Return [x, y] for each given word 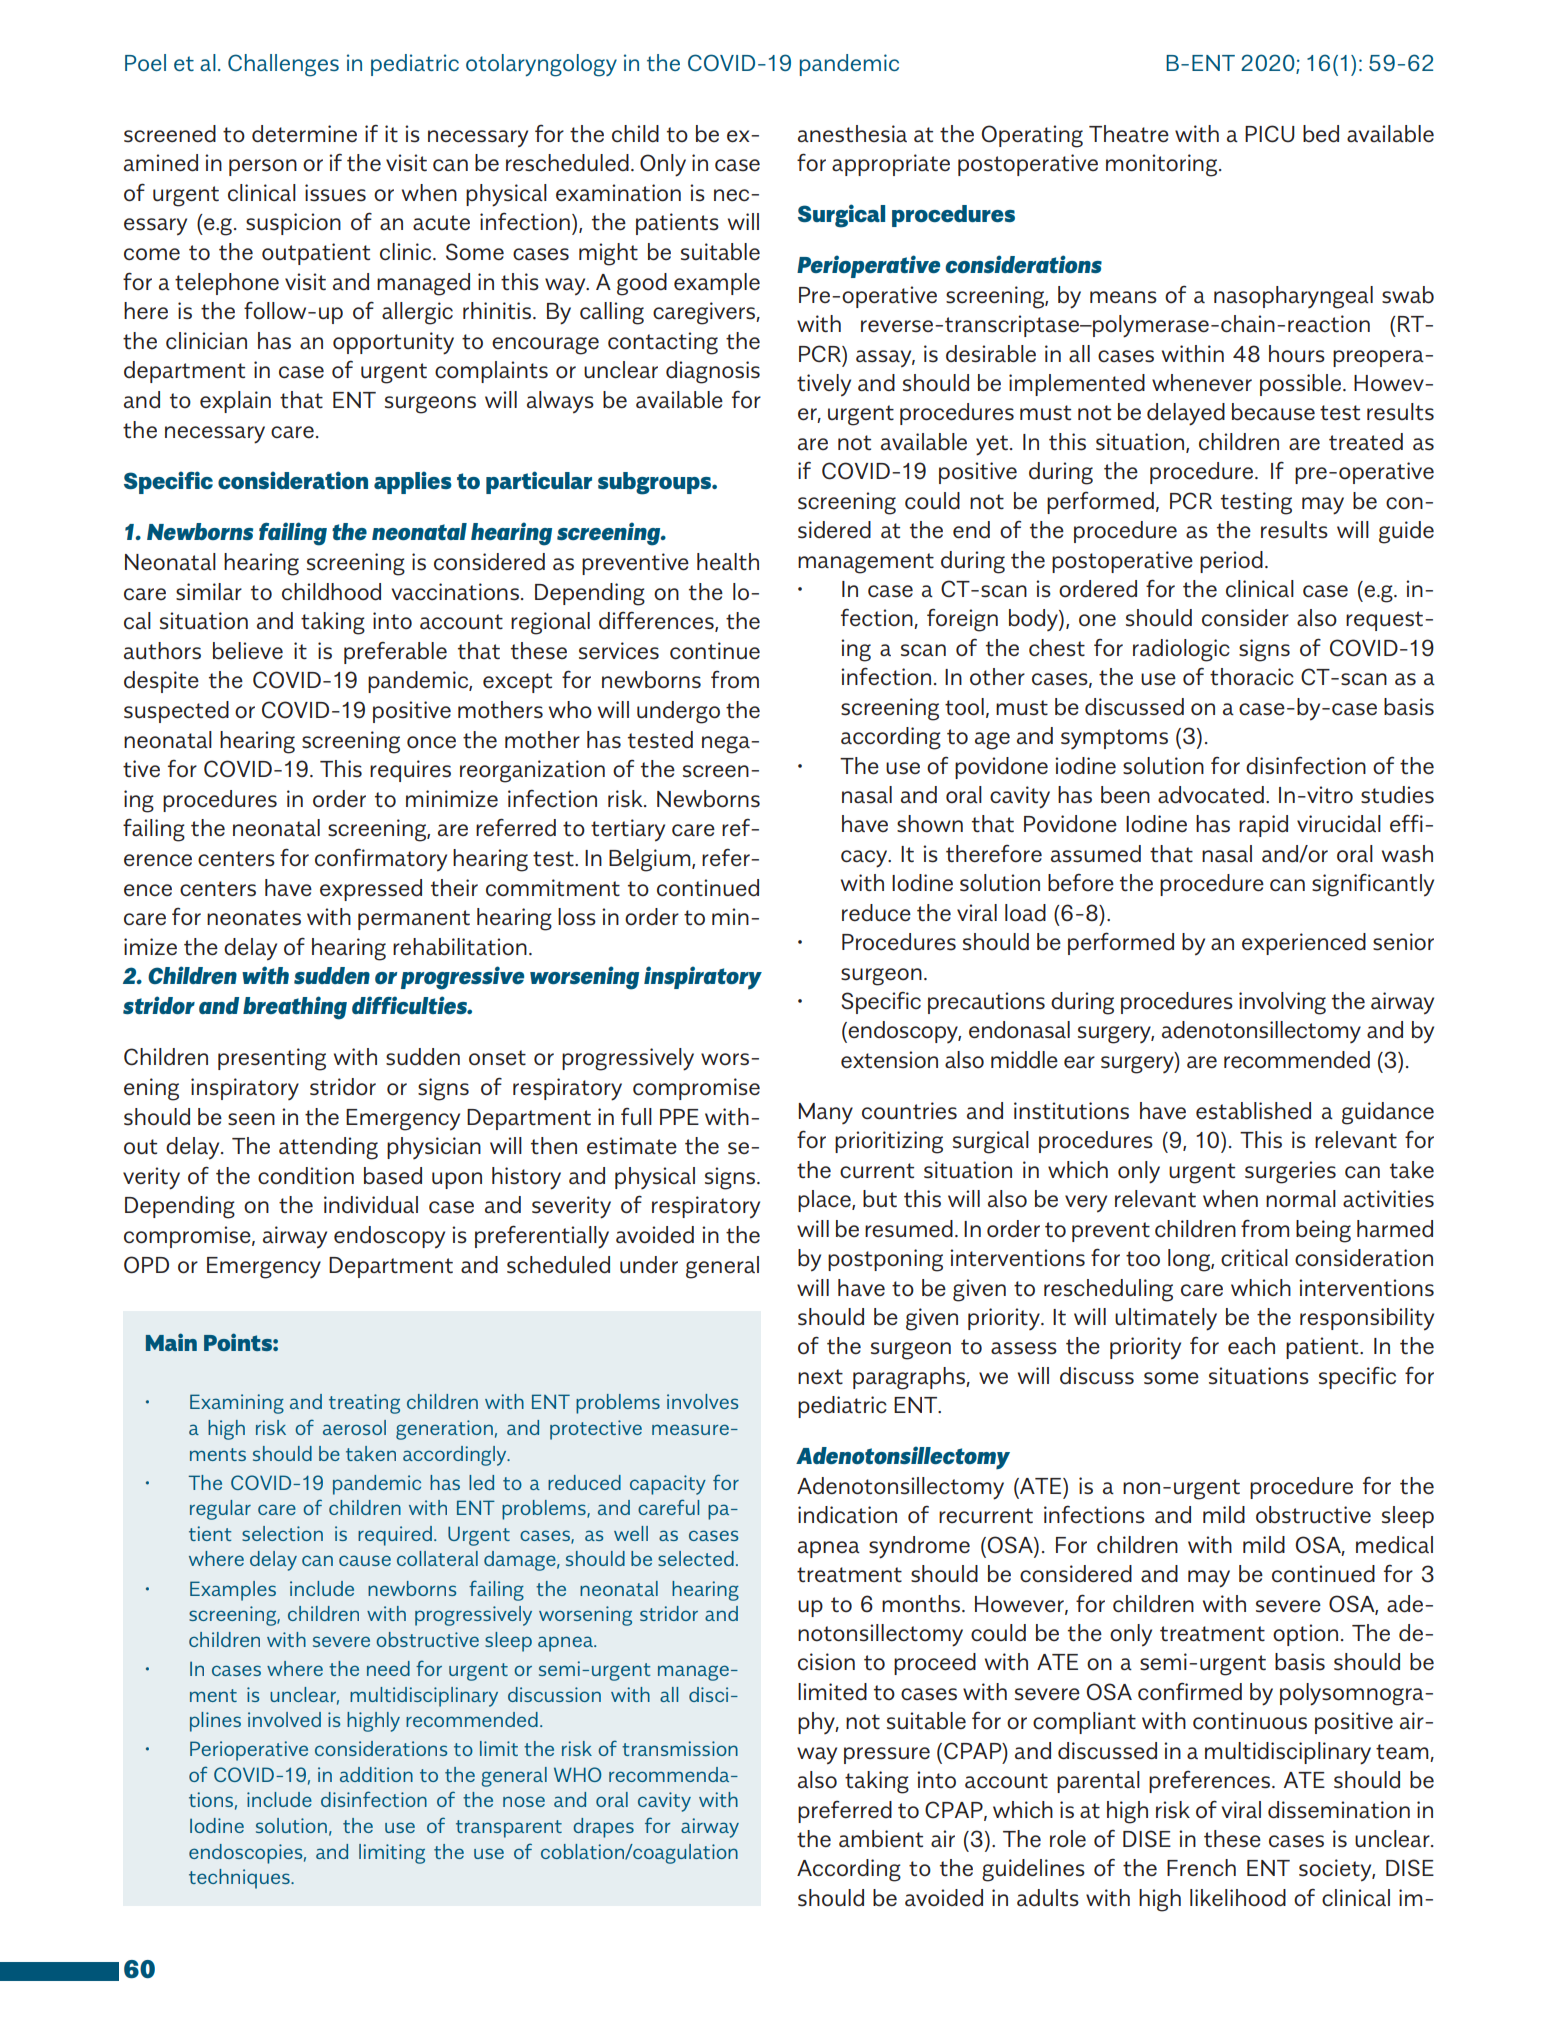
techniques [240, 1879]
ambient [881, 1839]
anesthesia [852, 134]
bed [1321, 134]
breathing [295, 1008]
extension [889, 1060]
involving [1282, 1003]
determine [304, 134]
